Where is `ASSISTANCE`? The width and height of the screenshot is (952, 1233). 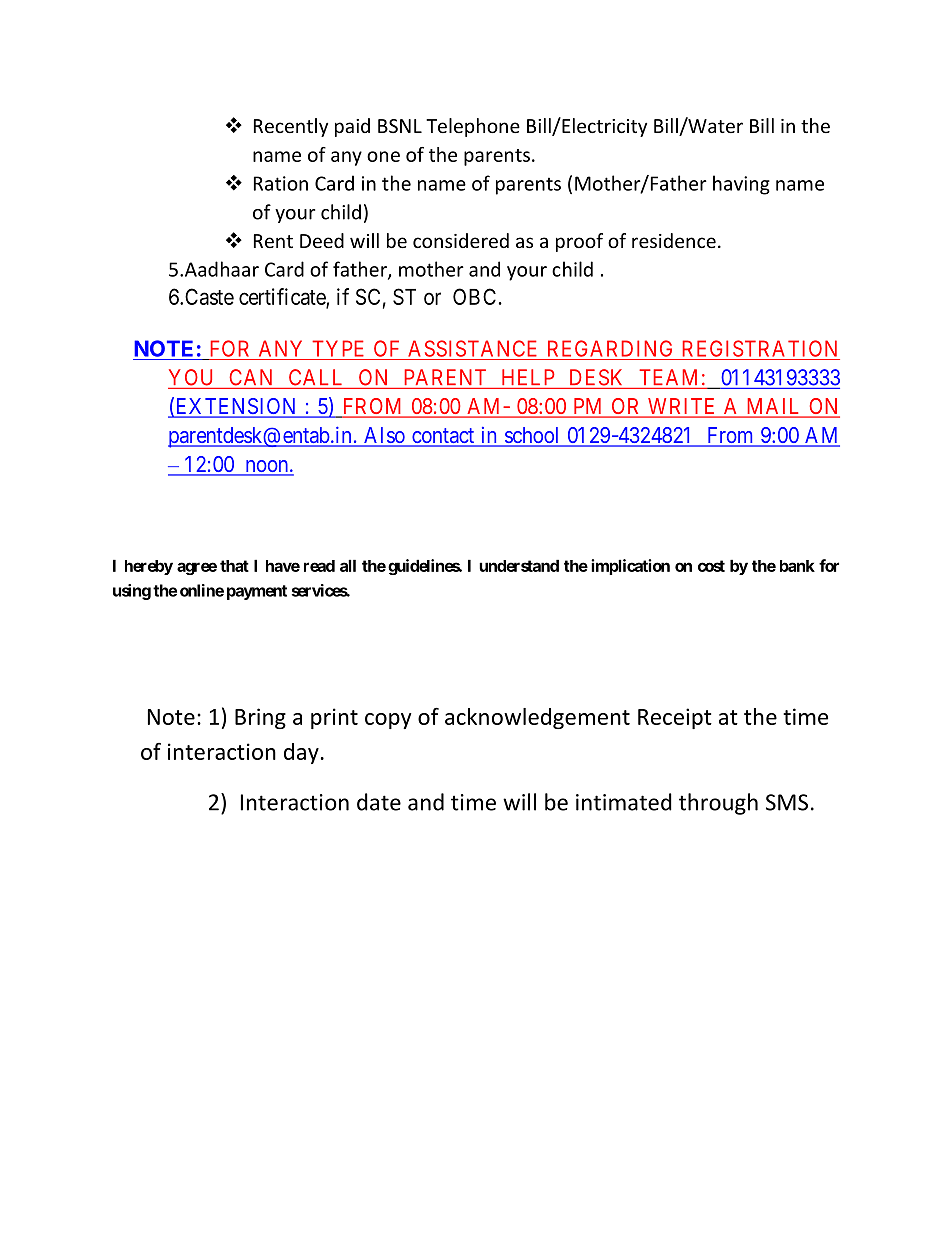
ASSISTANCE is located at coordinates (472, 348).
